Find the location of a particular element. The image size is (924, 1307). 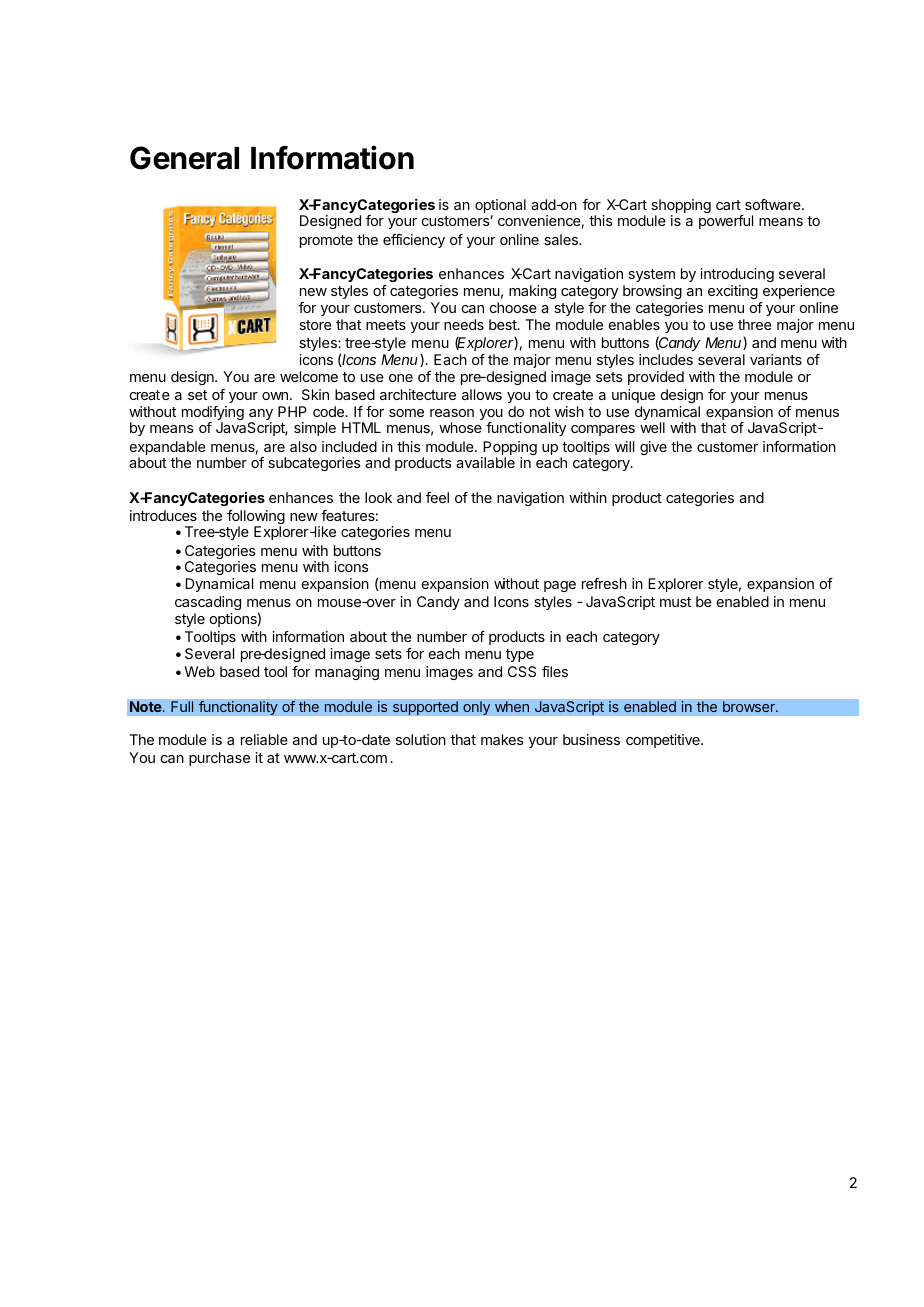

optional is located at coordinates (500, 207).
